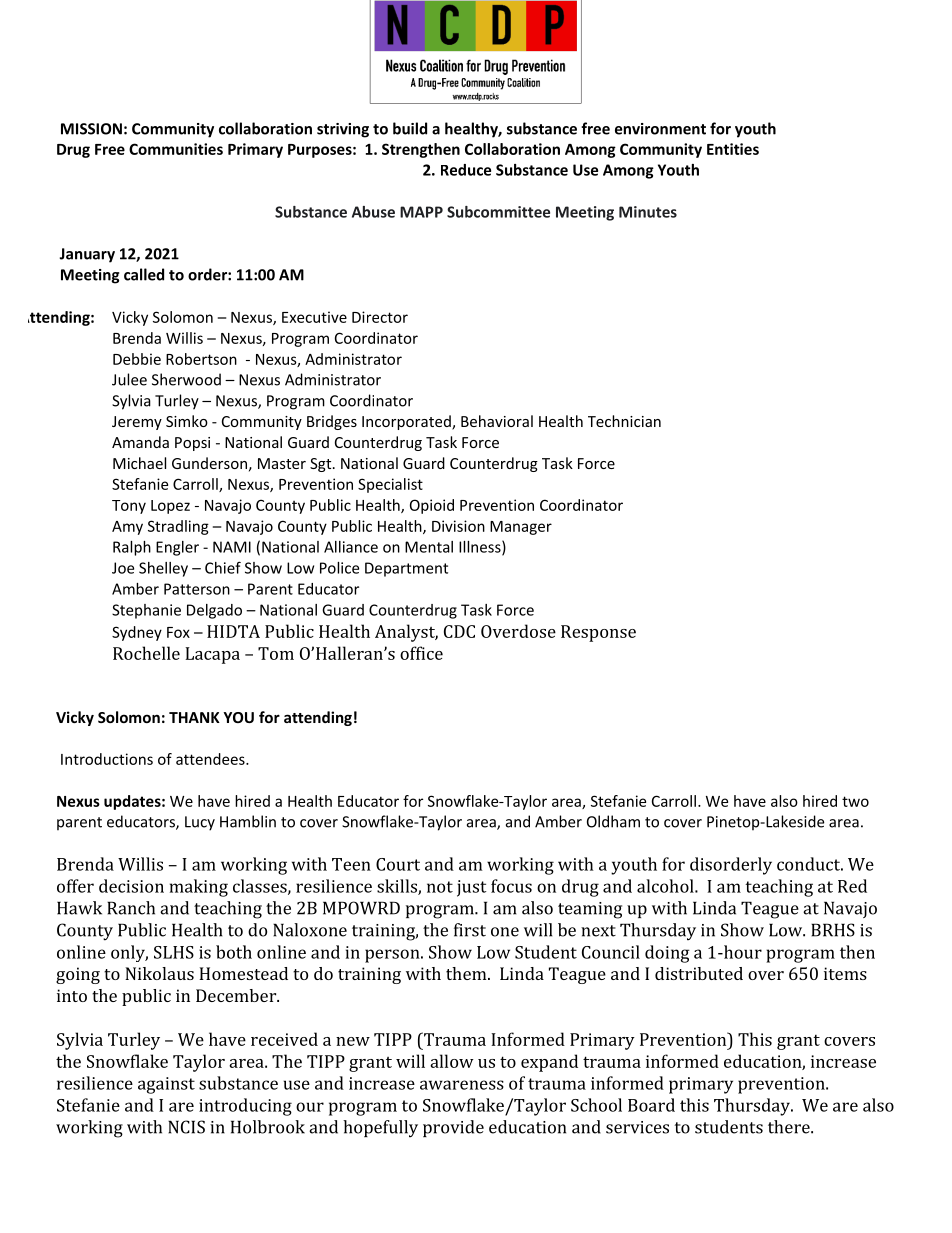 This screenshot has width=952, height=1233. I want to click on Reduce, so click(466, 170).
